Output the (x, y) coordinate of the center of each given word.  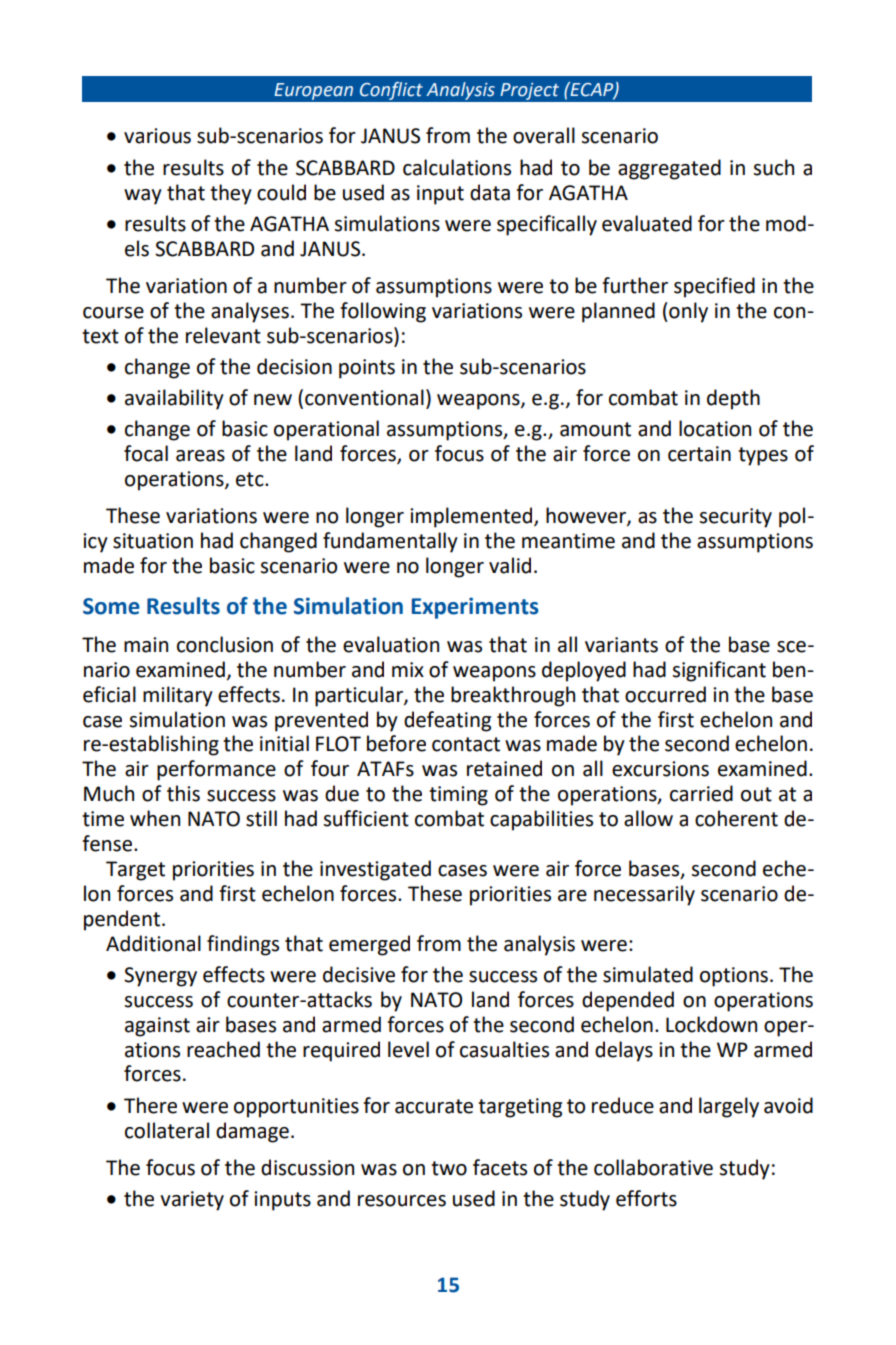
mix (408, 669)
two (449, 1168)
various (157, 136)
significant (719, 671)
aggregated (669, 169)
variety (192, 1201)
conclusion (225, 644)
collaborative (653, 1167)
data (490, 192)
